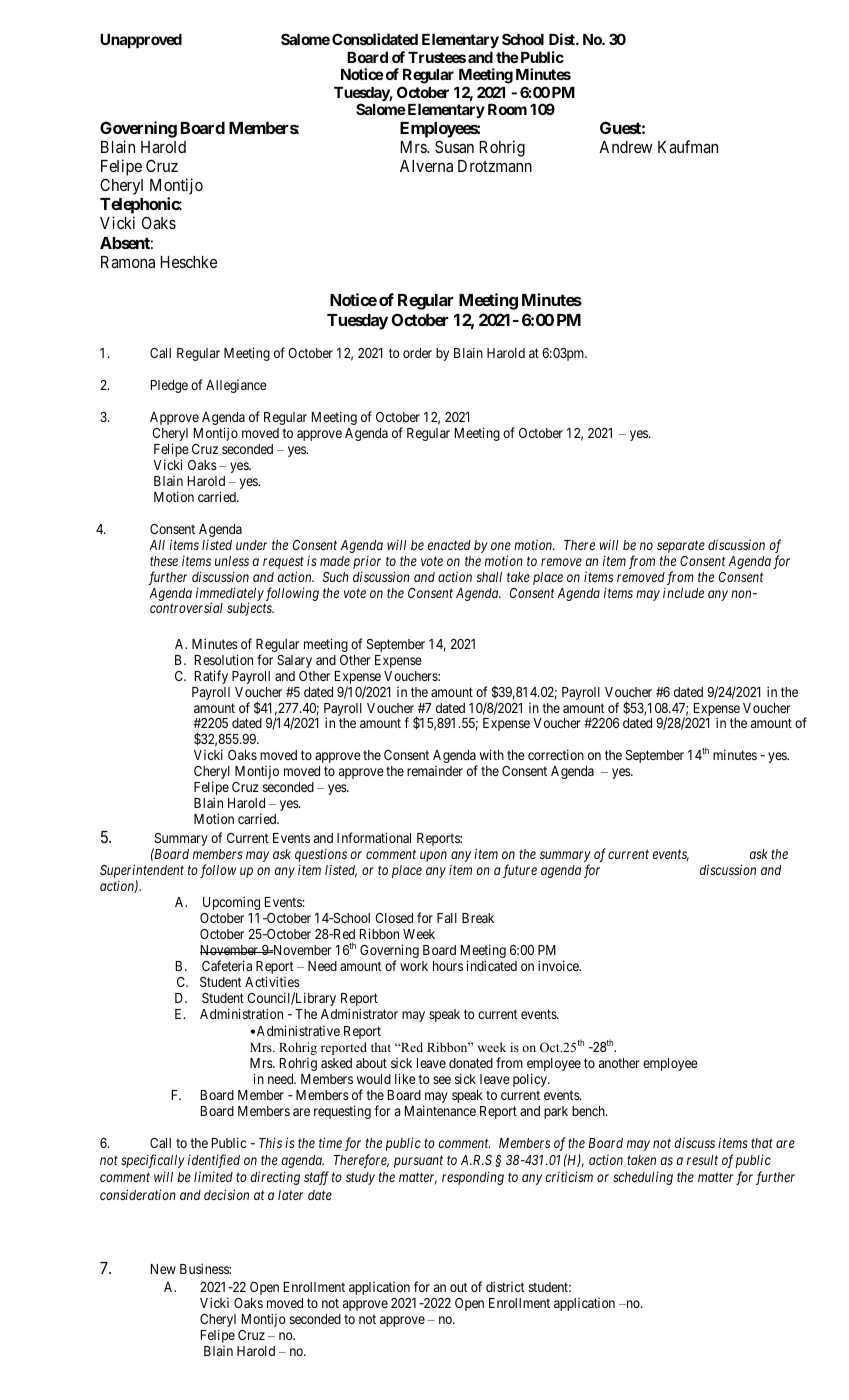  I want to click on scheduling, so click(643, 1178).
